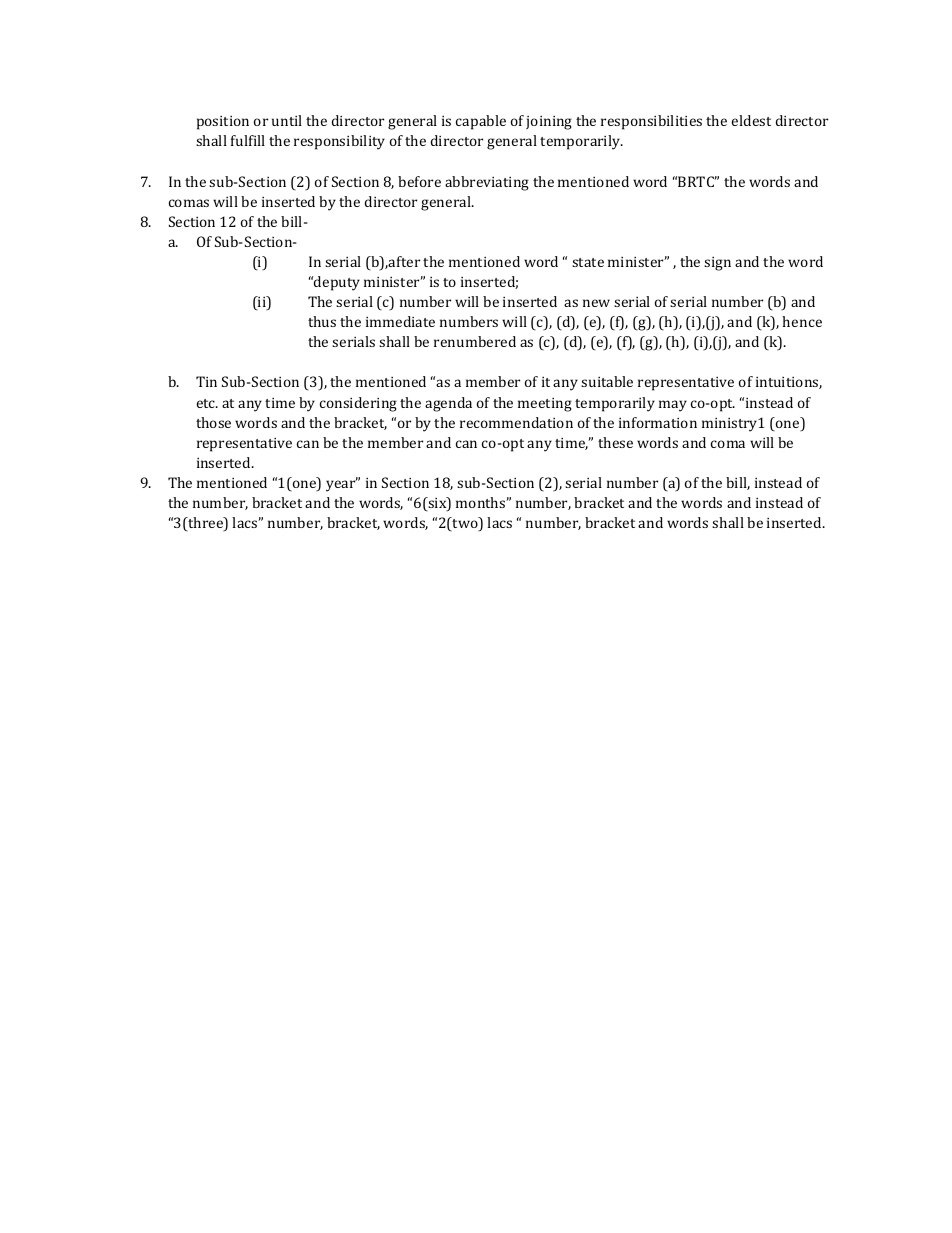 Image resolution: width=952 pixels, height=1233 pixels. What do you see at coordinates (322, 321) in the screenshot?
I see `thus` at bounding box center [322, 321].
